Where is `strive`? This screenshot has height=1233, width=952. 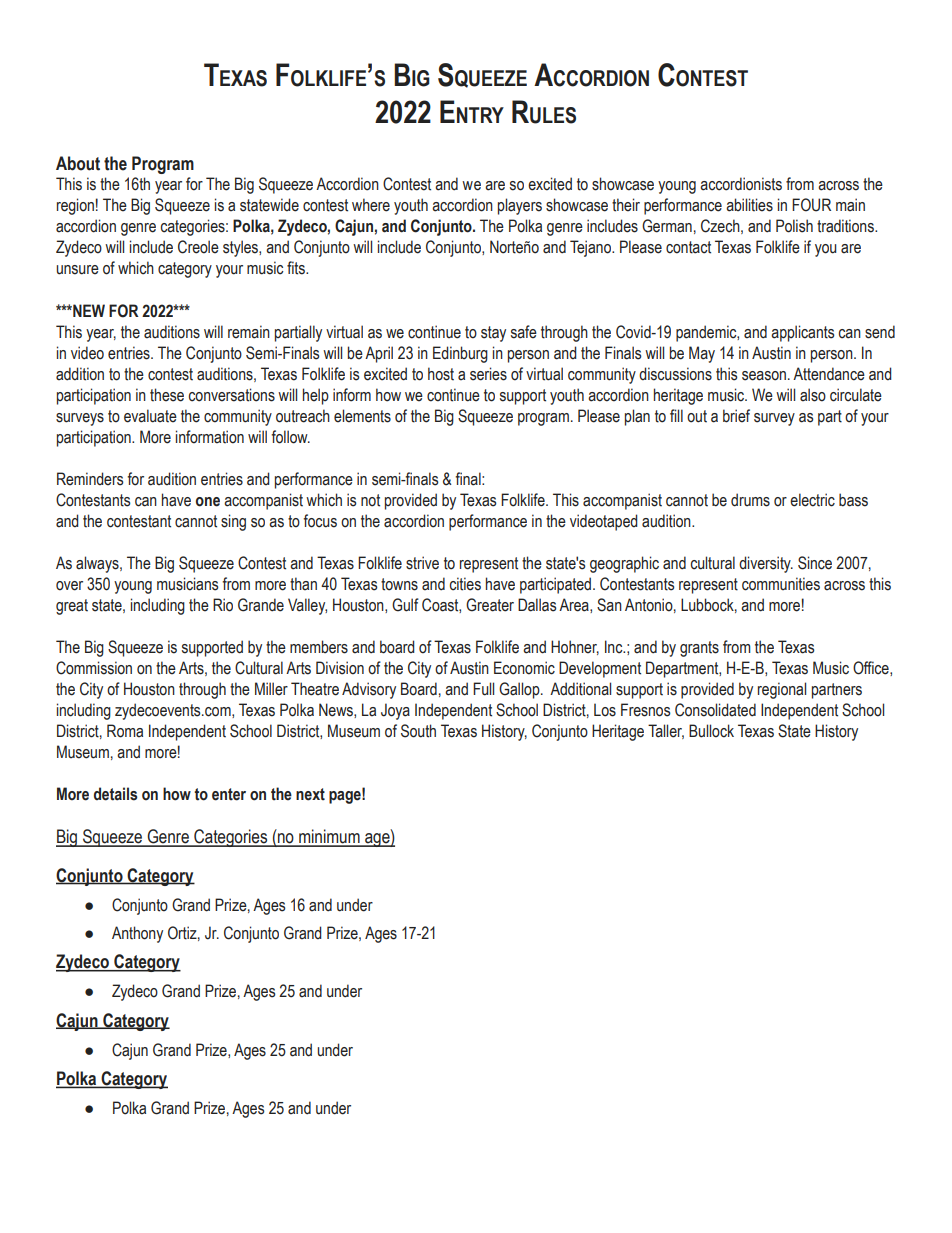
strive is located at coordinates (422, 563).
